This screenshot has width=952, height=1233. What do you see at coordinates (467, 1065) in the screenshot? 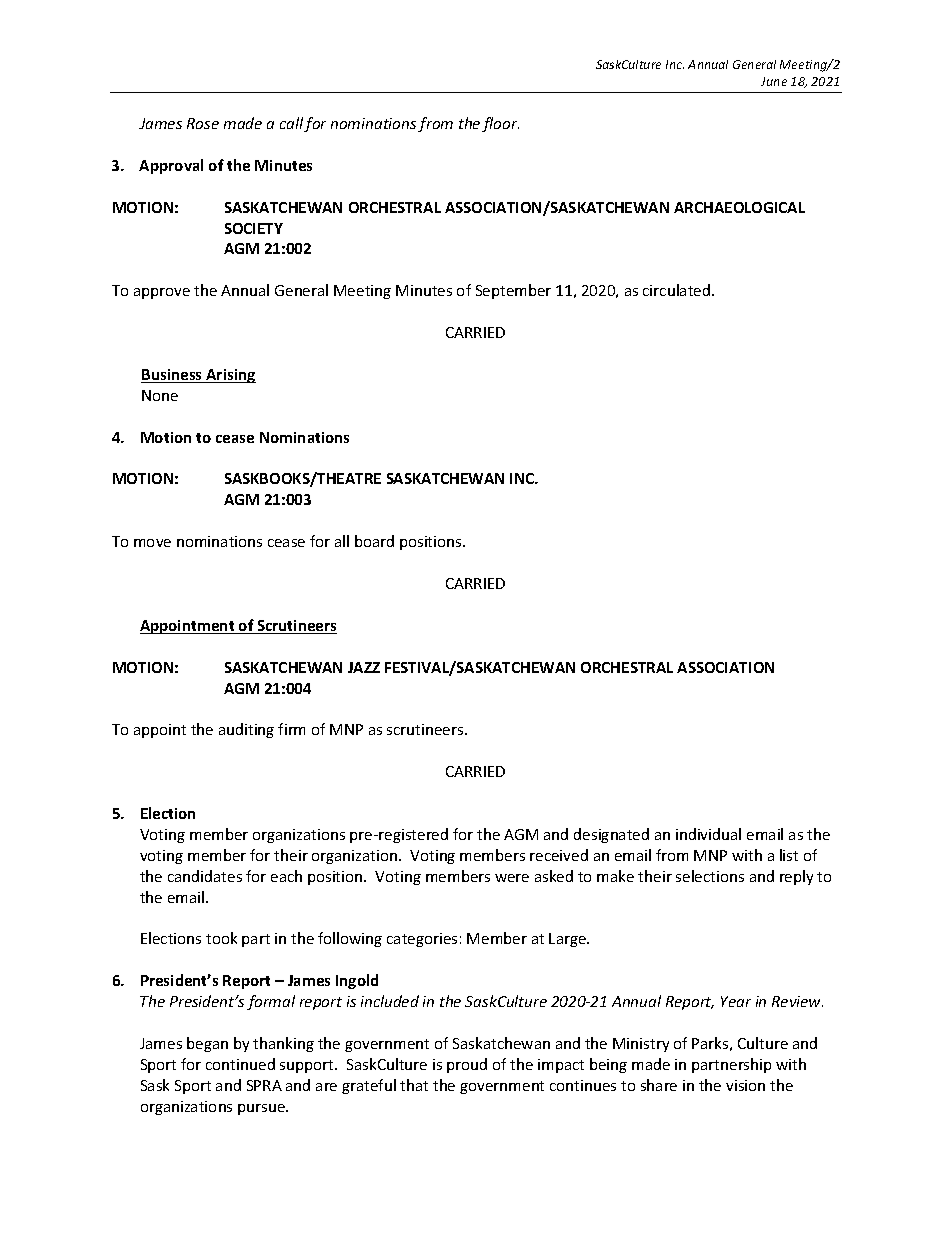
I see `proud` at bounding box center [467, 1065].
